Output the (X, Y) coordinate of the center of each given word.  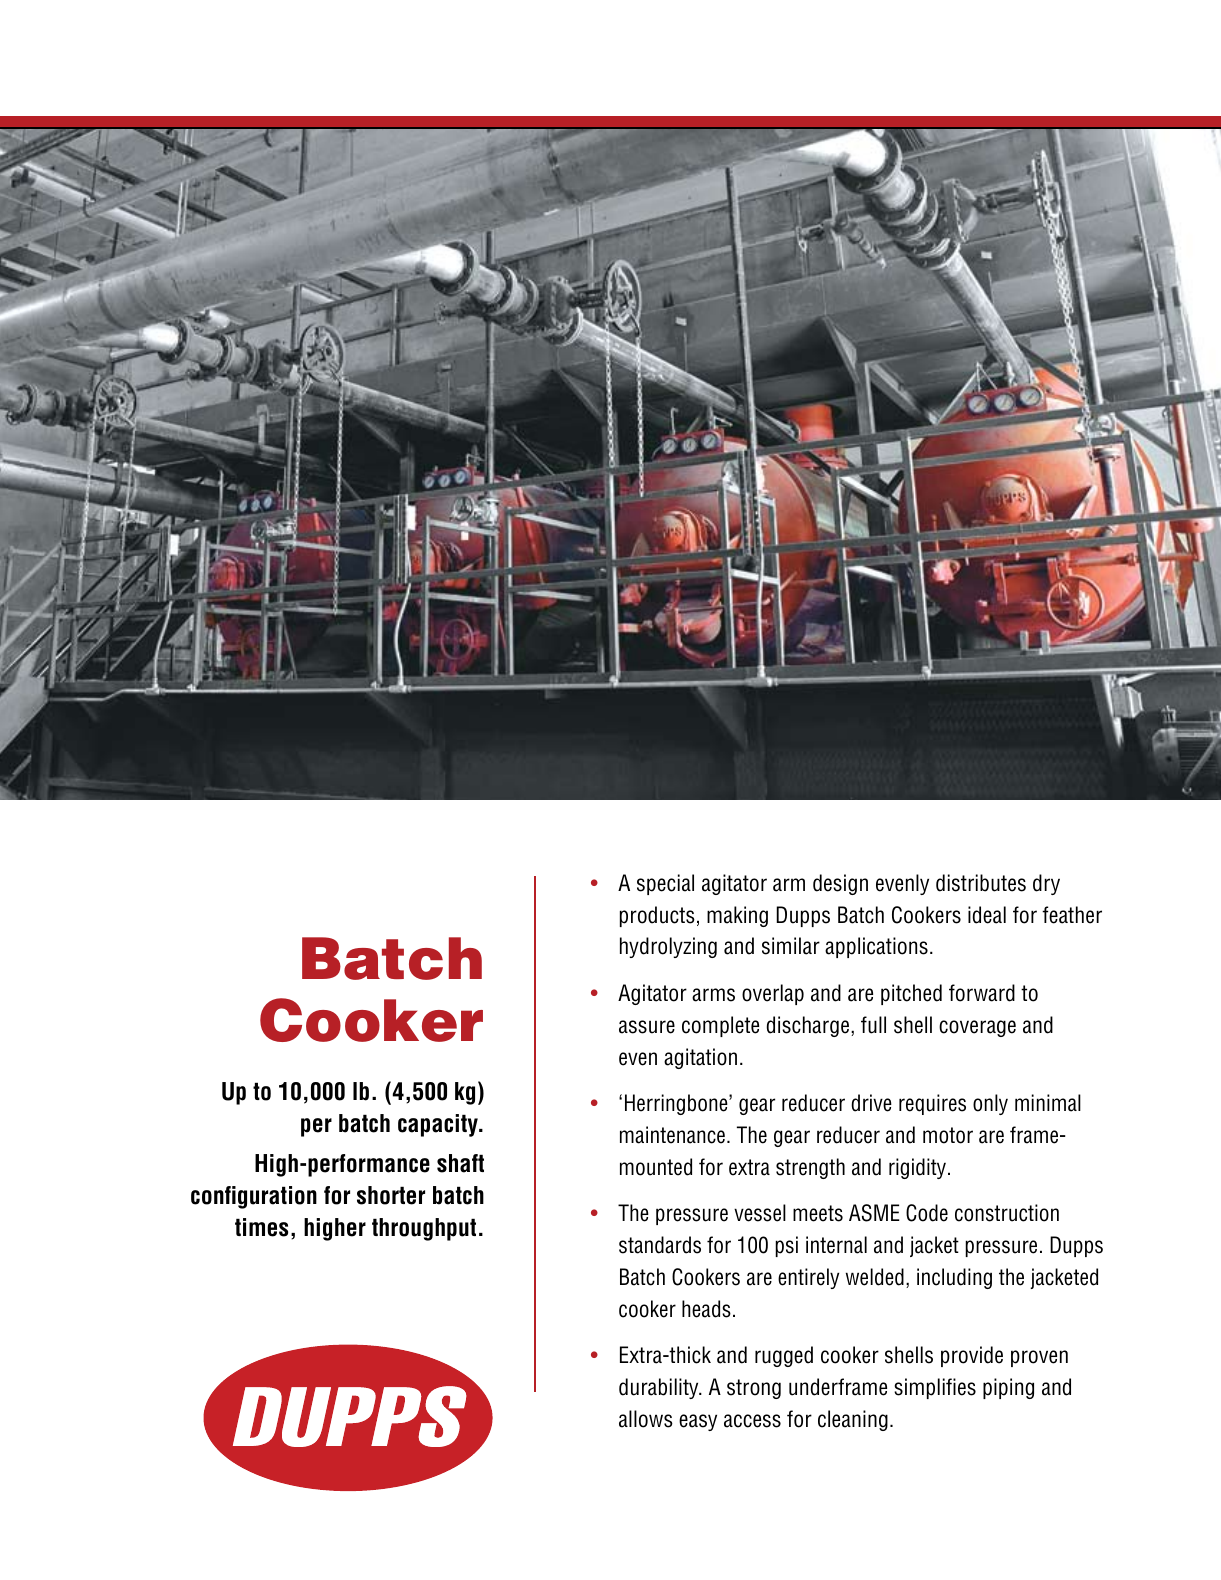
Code (927, 1213)
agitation (700, 1058)
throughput (424, 1229)
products (657, 916)
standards (660, 1245)
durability (660, 1388)
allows (646, 1419)
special (665, 884)
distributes (981, 883)
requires (932, 1104)
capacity (439, 1125)
